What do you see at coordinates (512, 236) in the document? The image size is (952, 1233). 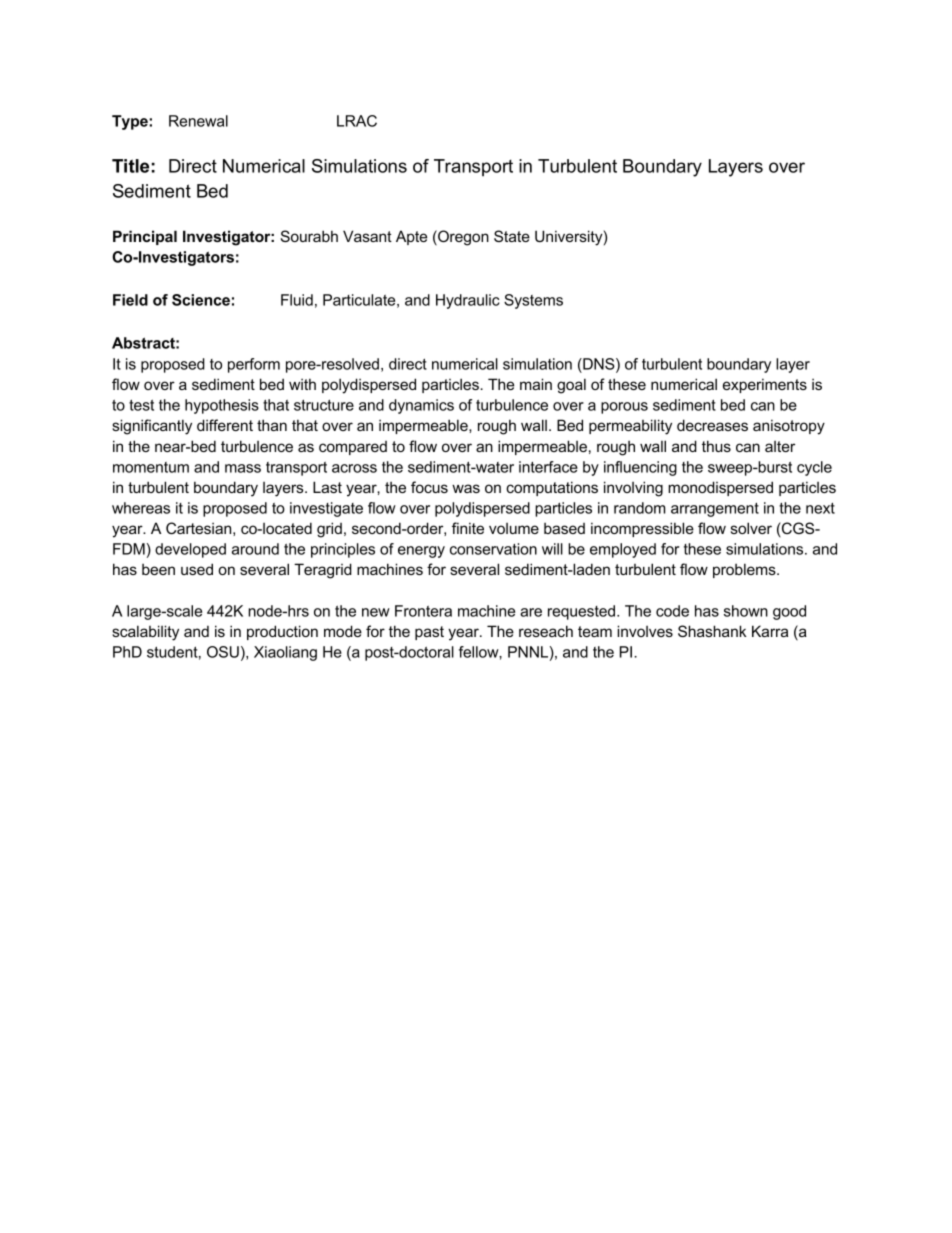 I see `State` at bounding box center [512, 236].
